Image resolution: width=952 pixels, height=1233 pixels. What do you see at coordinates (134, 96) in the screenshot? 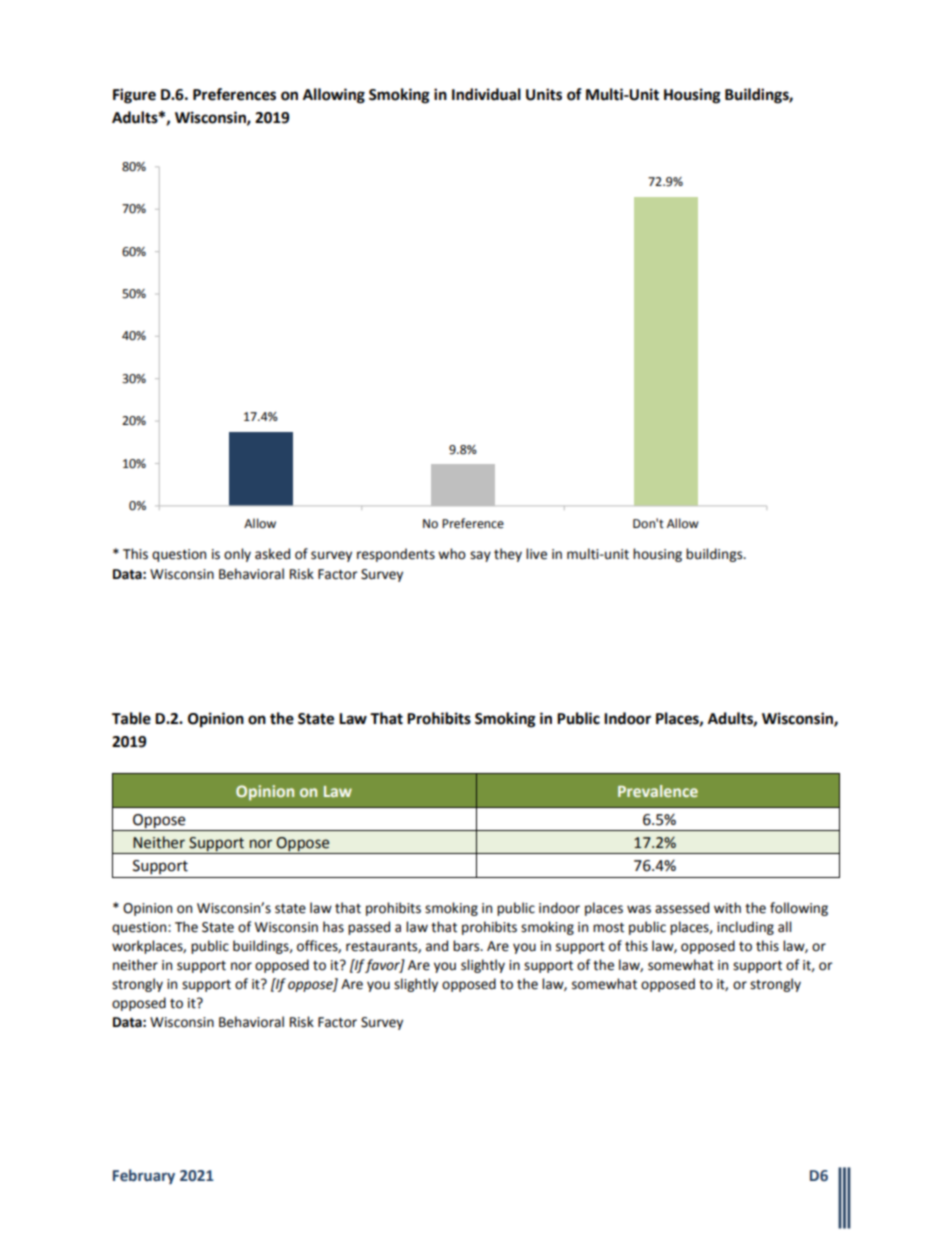
I see `Figure` at bounding box center [134, 96].
